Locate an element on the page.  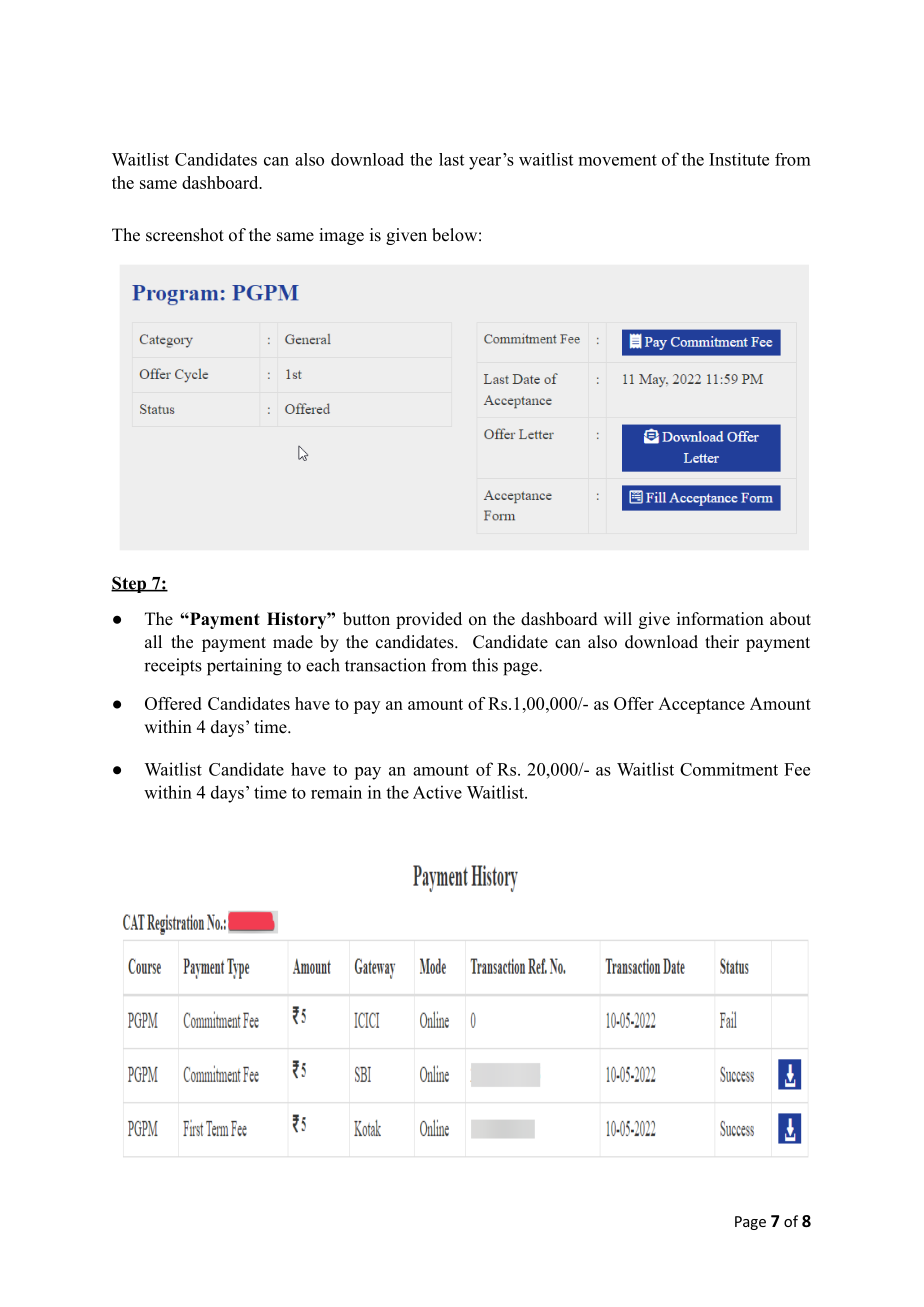
remain is located at coordinates (336, 792).
